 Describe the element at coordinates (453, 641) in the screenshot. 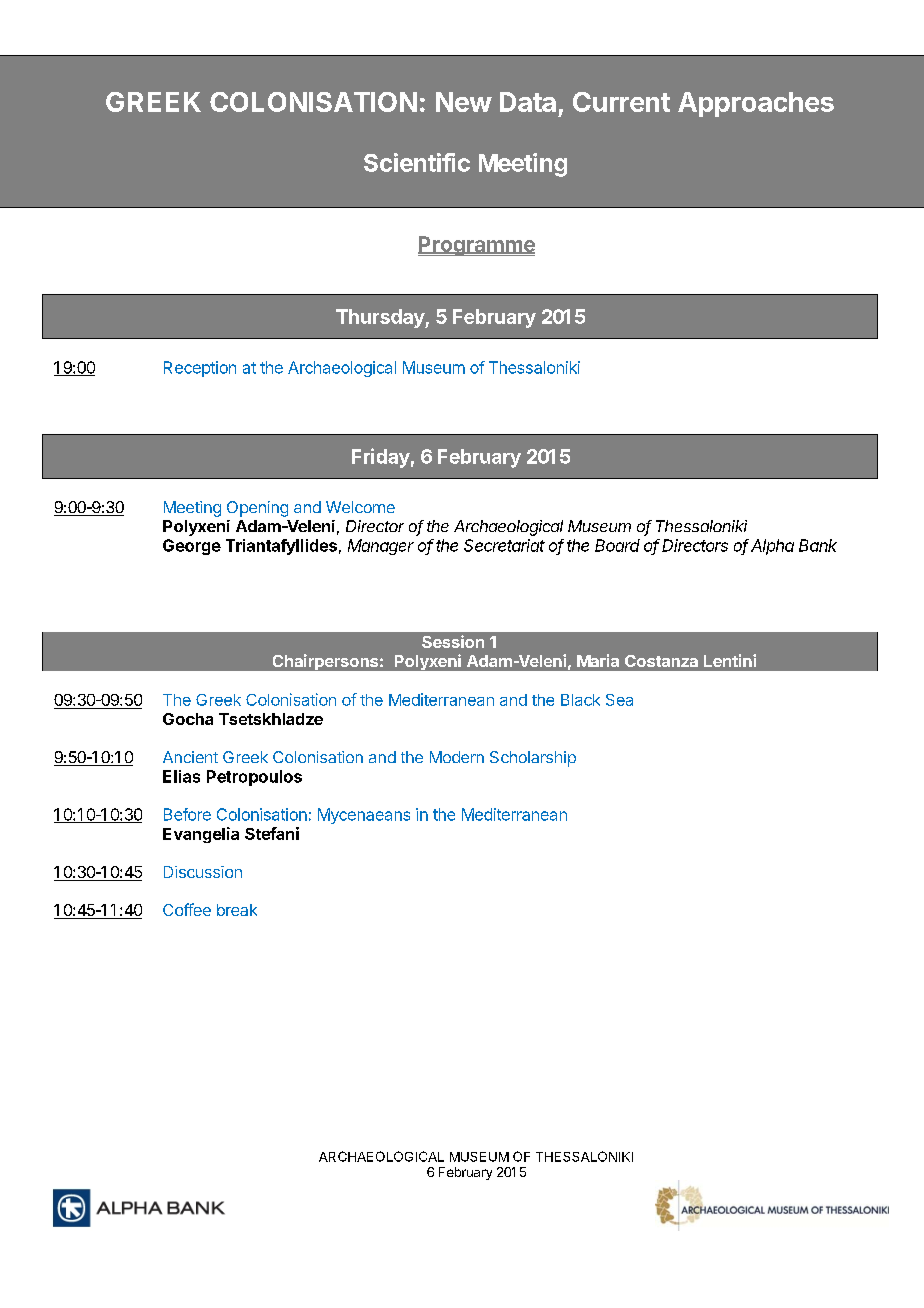

I see `Session` at that location.
